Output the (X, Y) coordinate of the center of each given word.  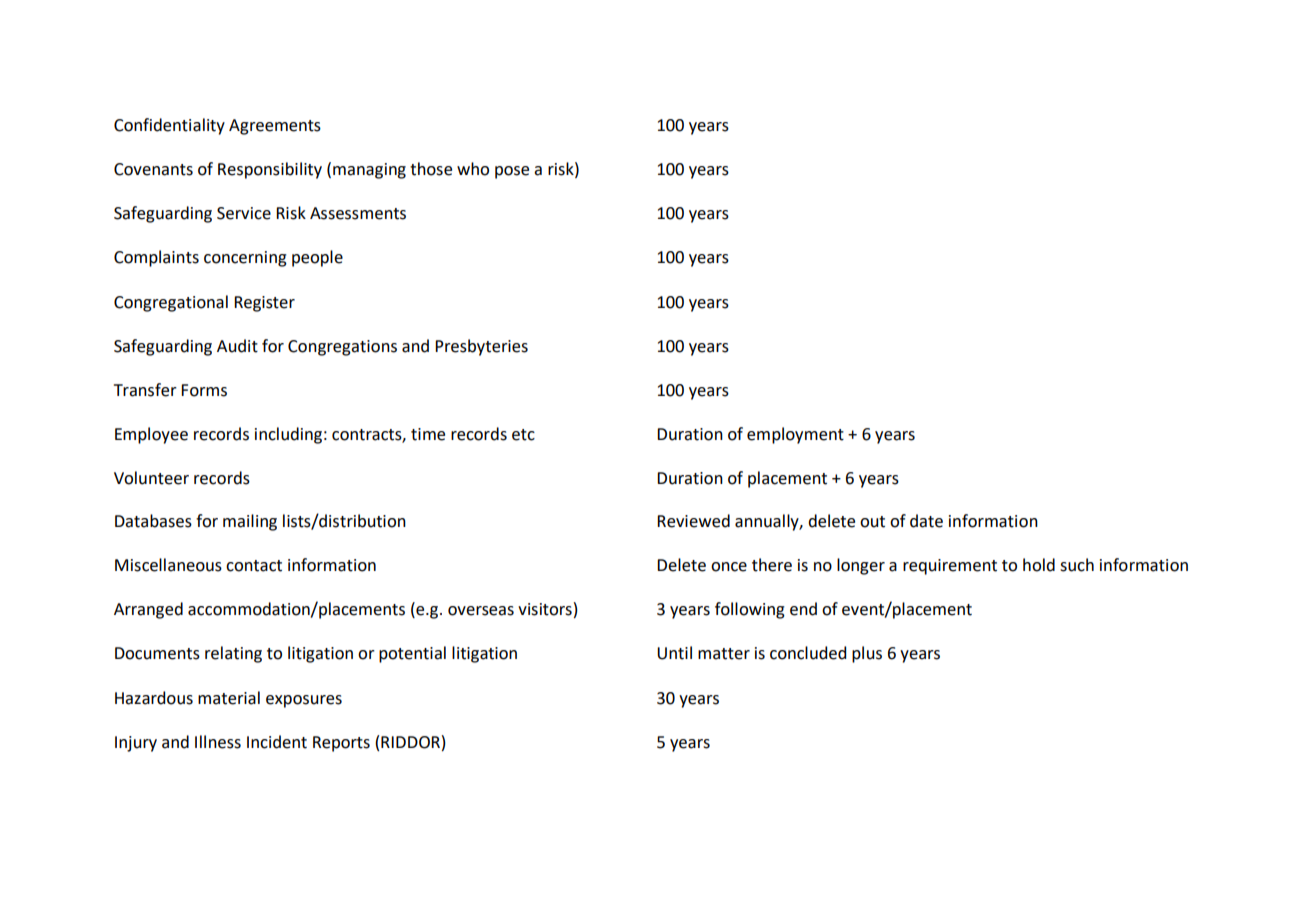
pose (512, 172)
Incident (277, 742)
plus (867, 654)
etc (523, 435)
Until (674, 653)
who (473, 169)
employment (795, 435)
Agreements (275, 127)
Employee (151, 435)
